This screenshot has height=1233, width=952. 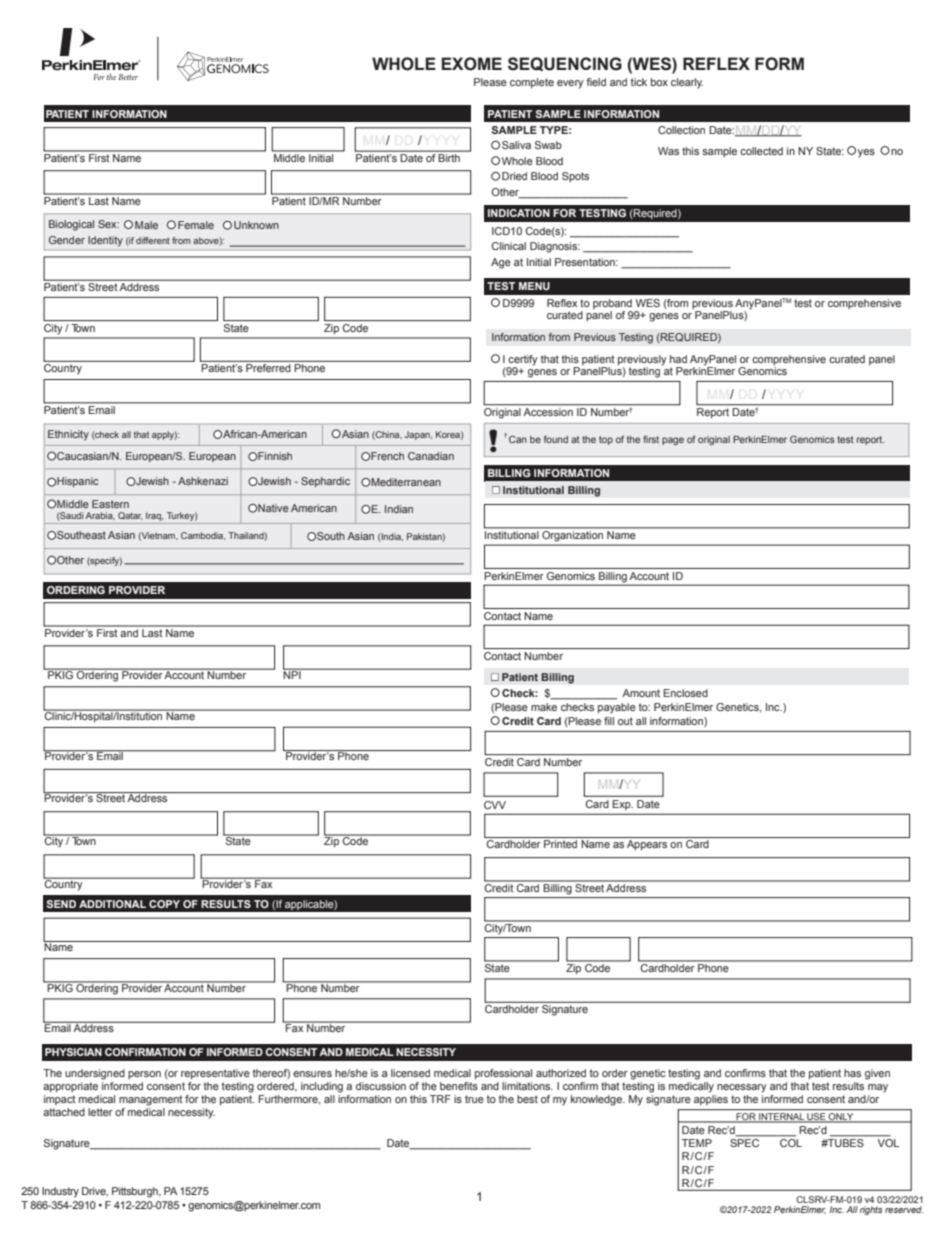 What do you see at coordinates (544, 707) in the screenshot?
I see `make` at bounding box center [544, 707].
